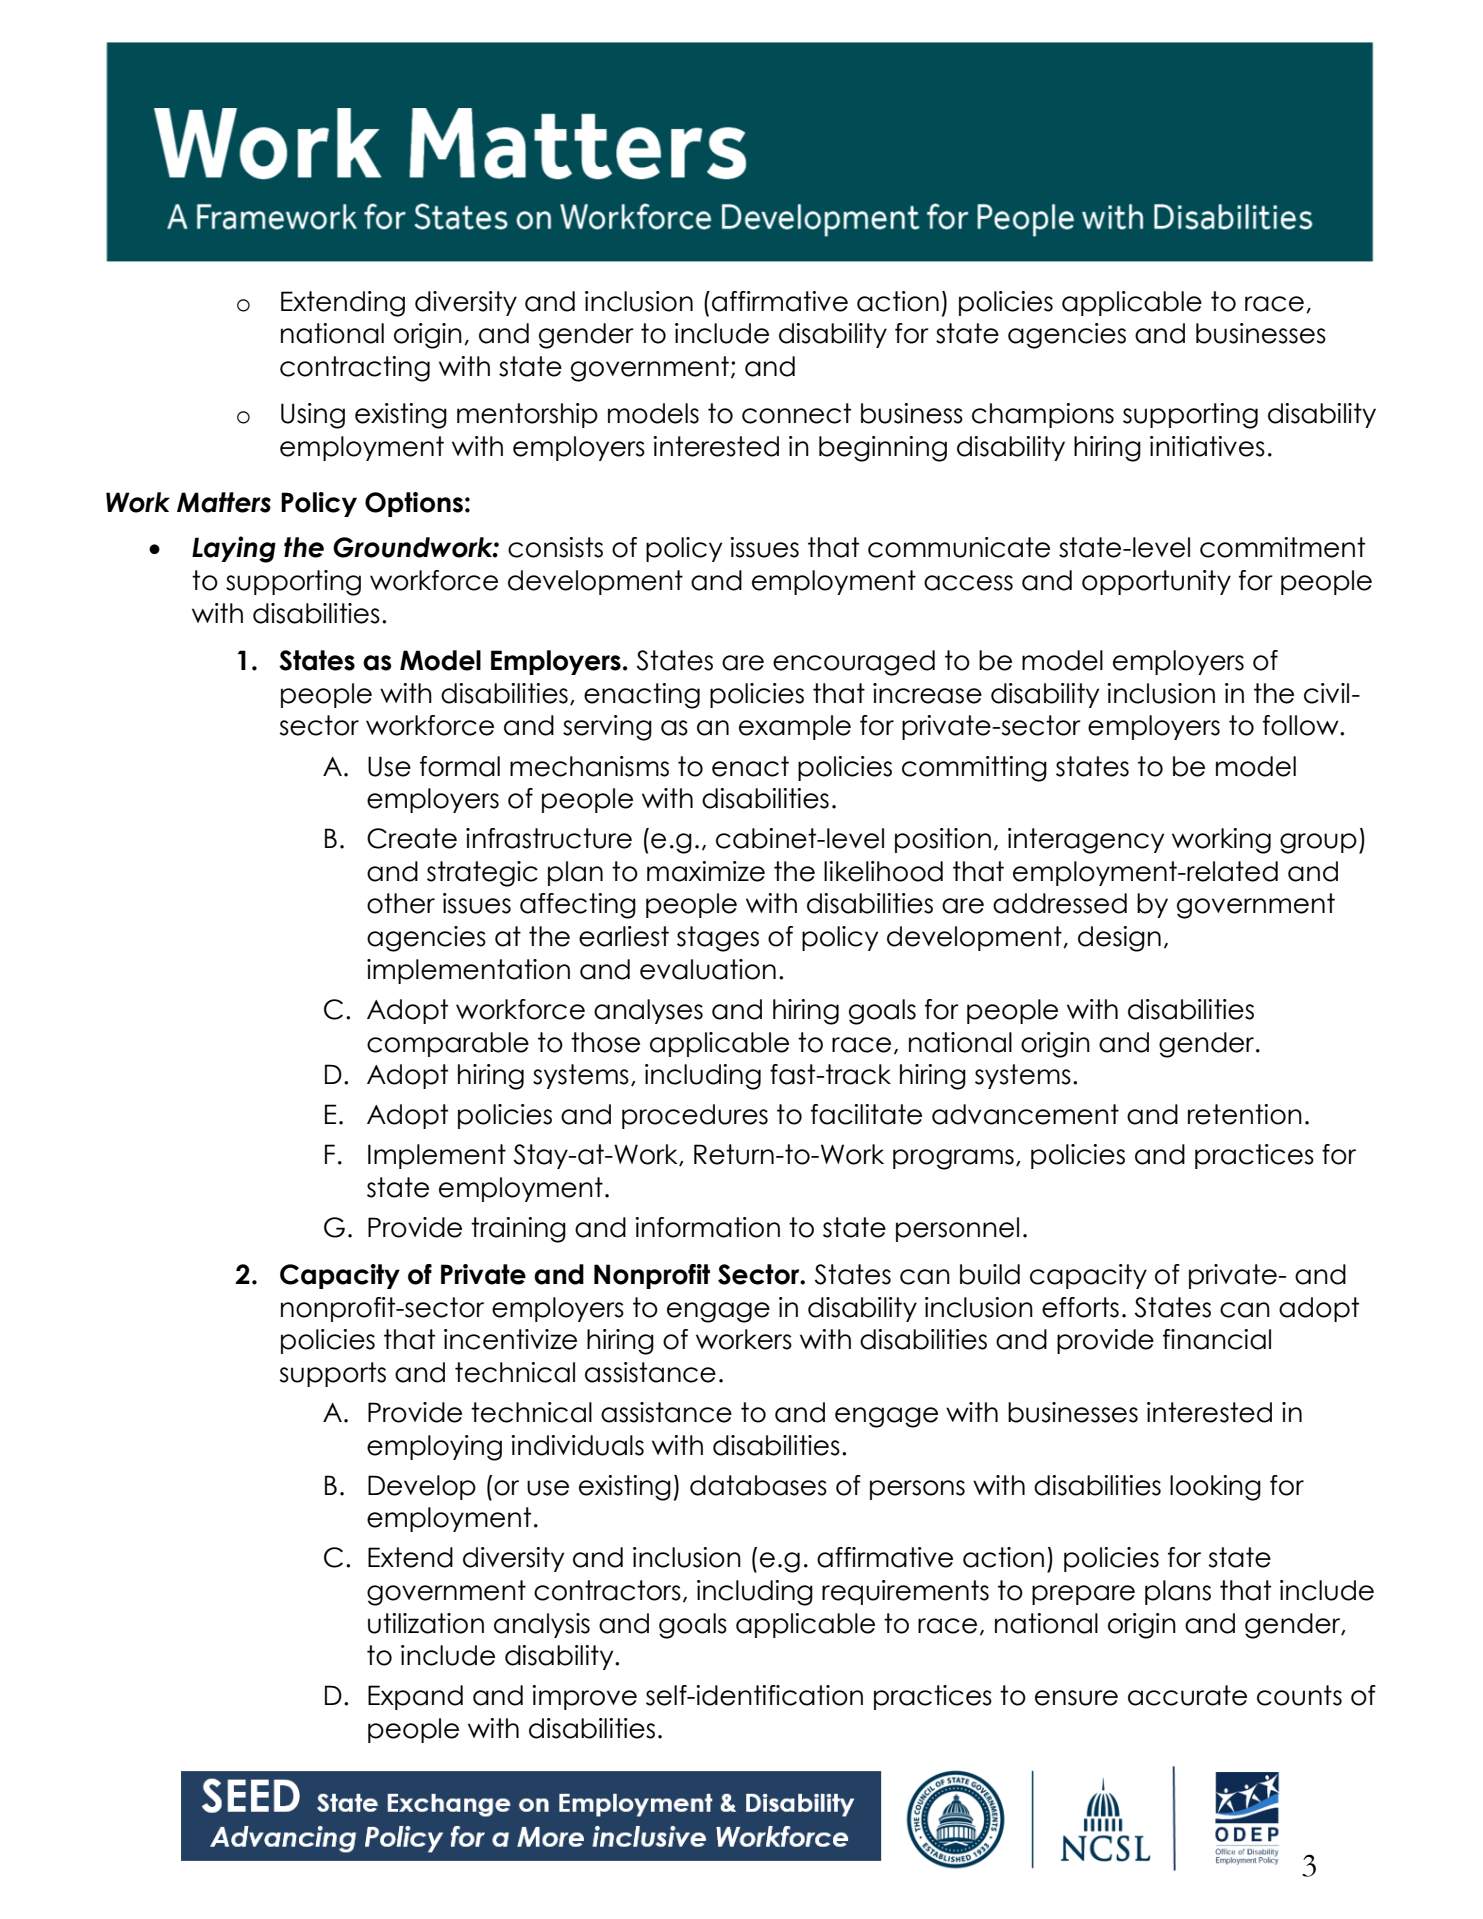 The width and height of the image is (1483, 1919). I want to click on Using, so click(313, 416).
